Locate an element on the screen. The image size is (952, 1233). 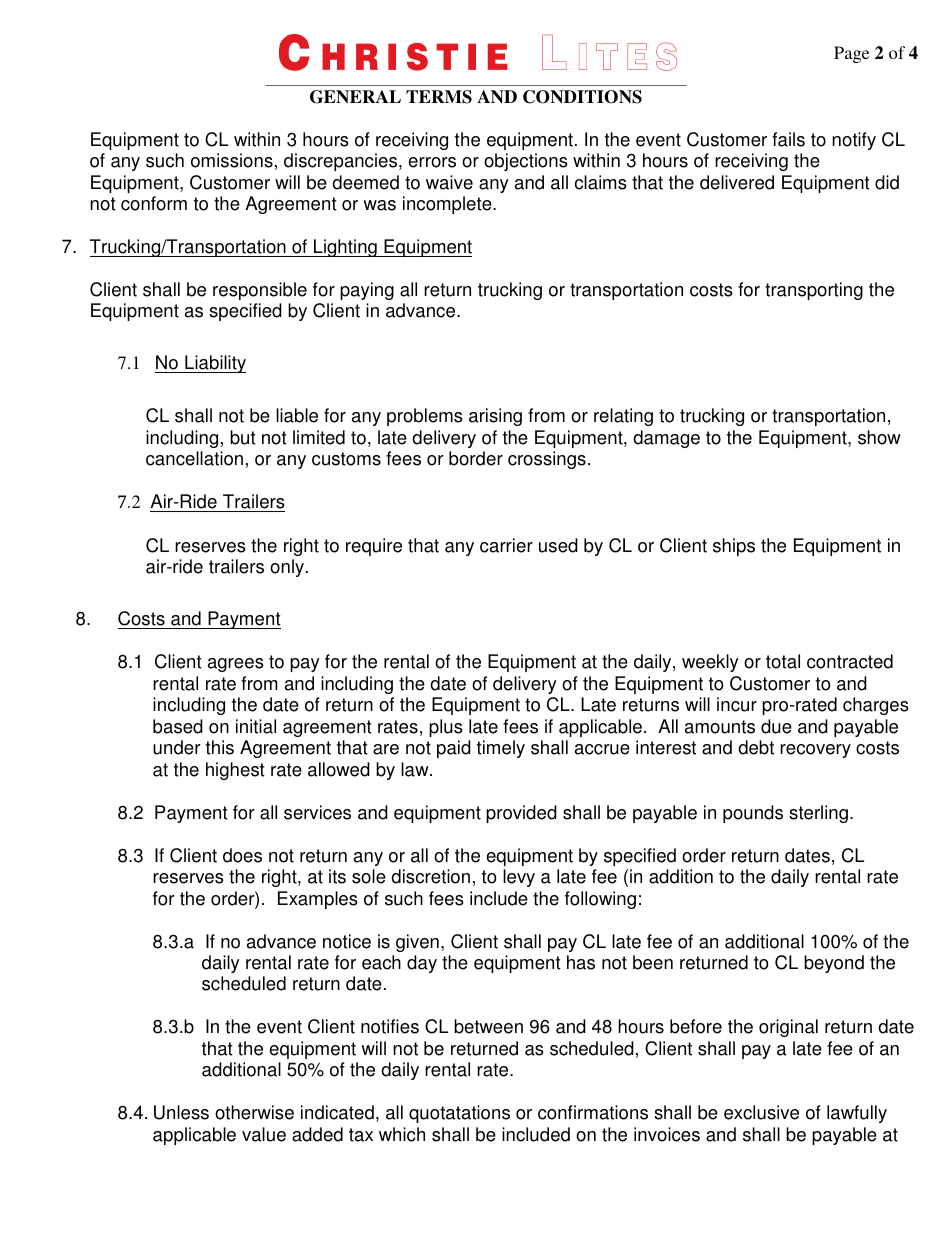
arising is located at coordinates (495, 417).
